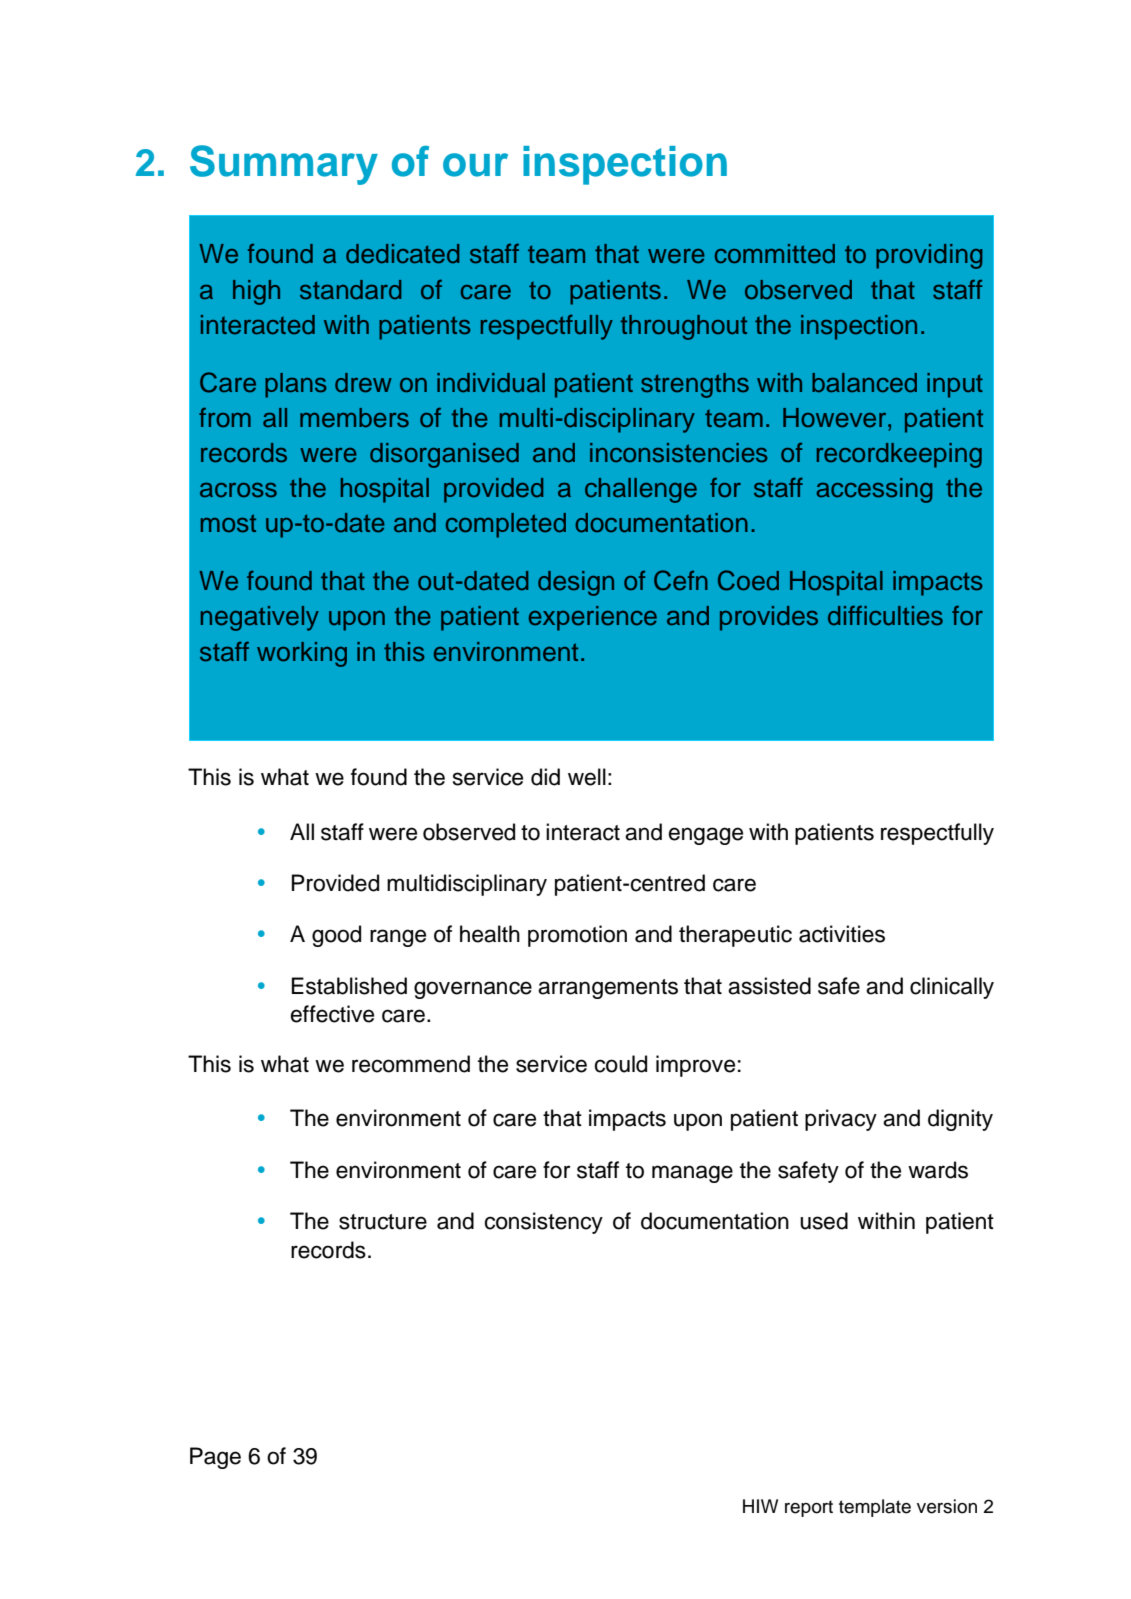 The image size is (1131, 1599). Describe the element at coordinates (842, 934) in the screenshot. I see `activities` at that location.
